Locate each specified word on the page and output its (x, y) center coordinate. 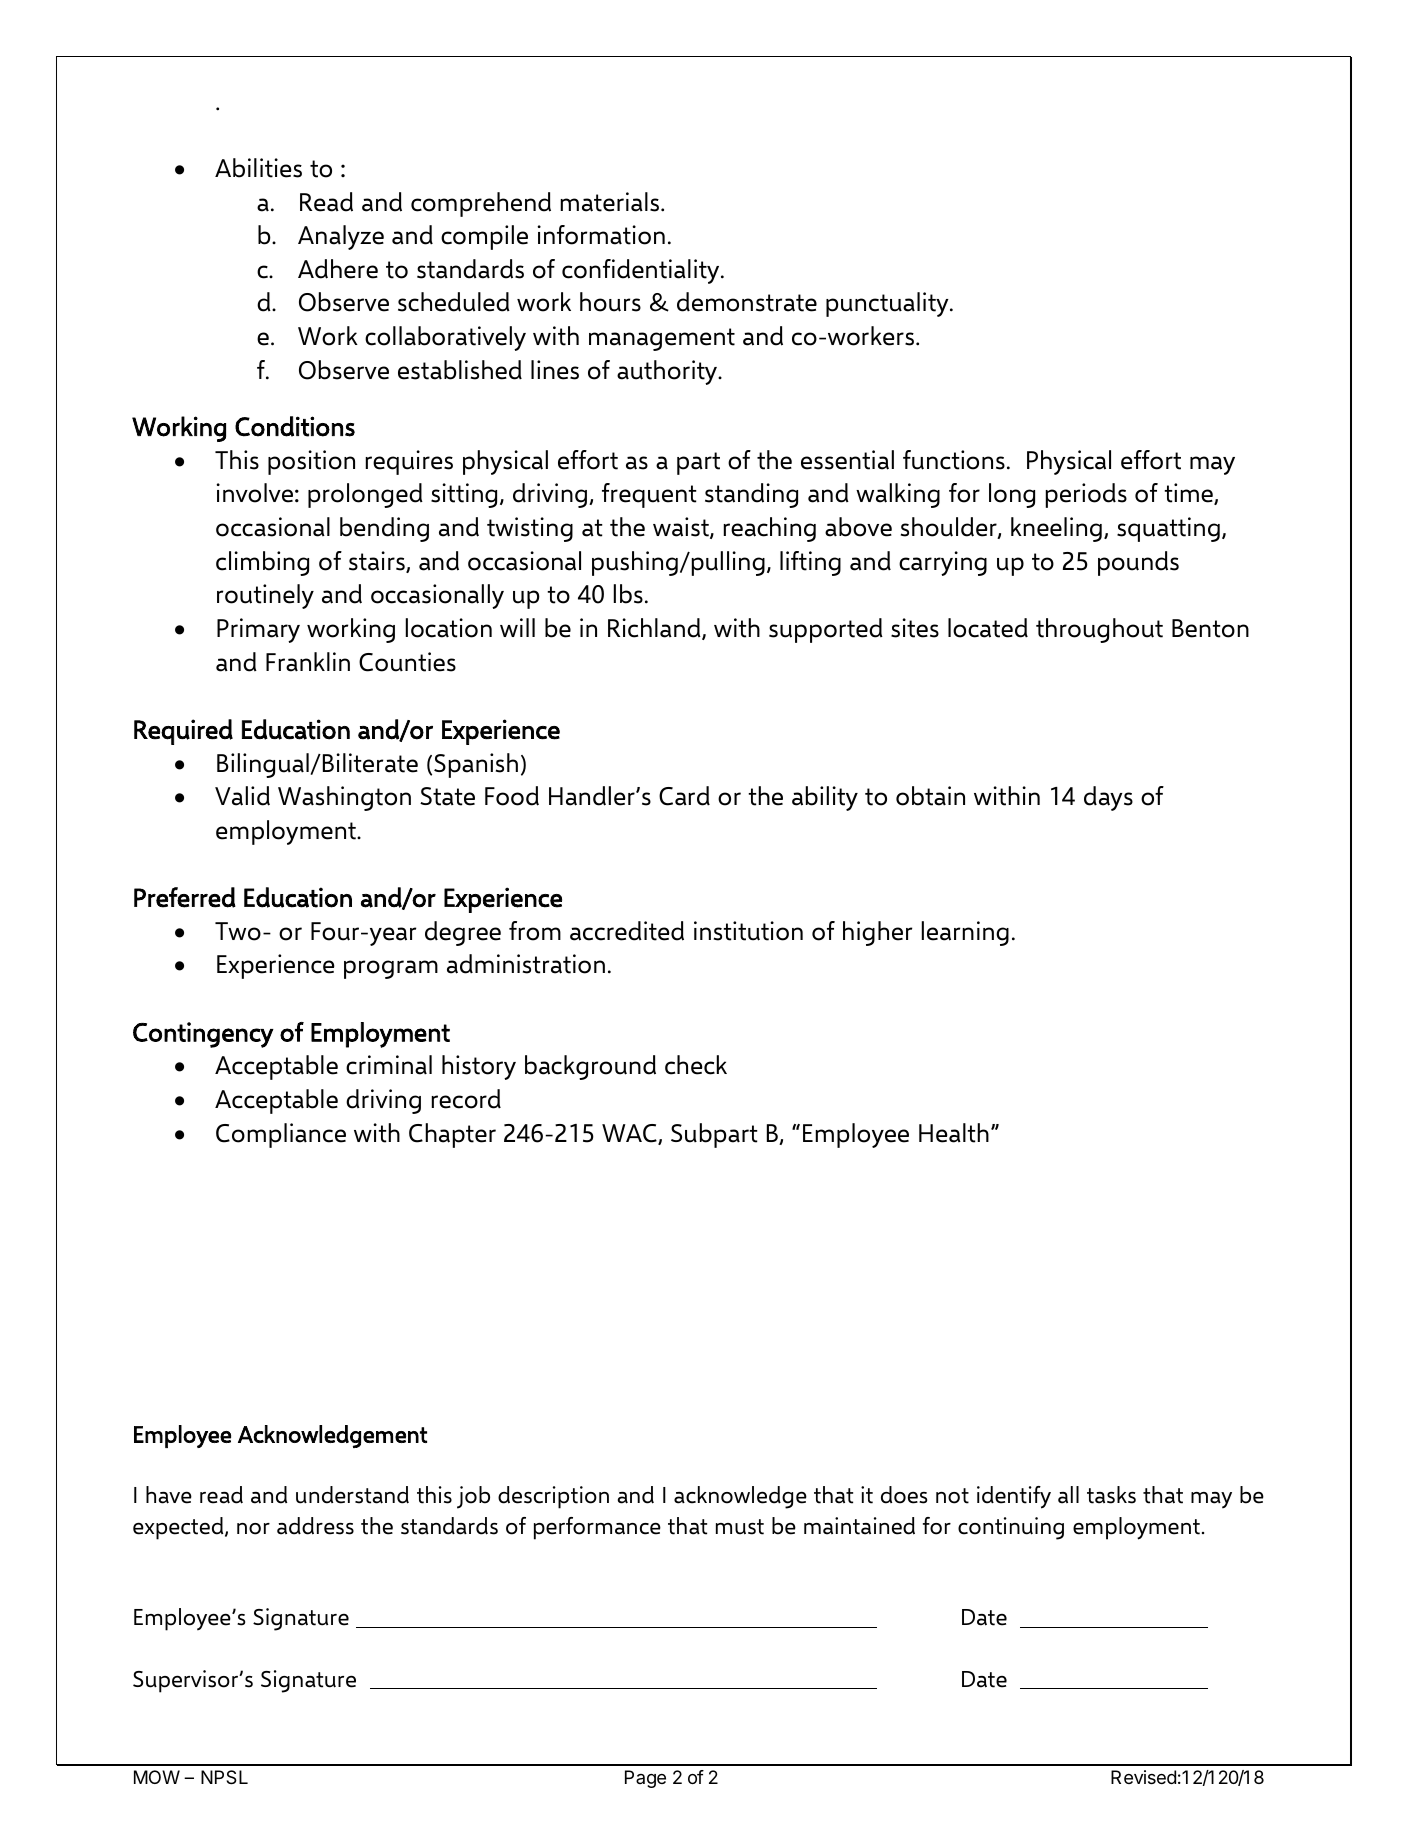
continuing (1011, 1528)
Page (645, 1779)
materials (611, 202)
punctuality (888, 304)
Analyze (341, 237)
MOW (157, 1777)
